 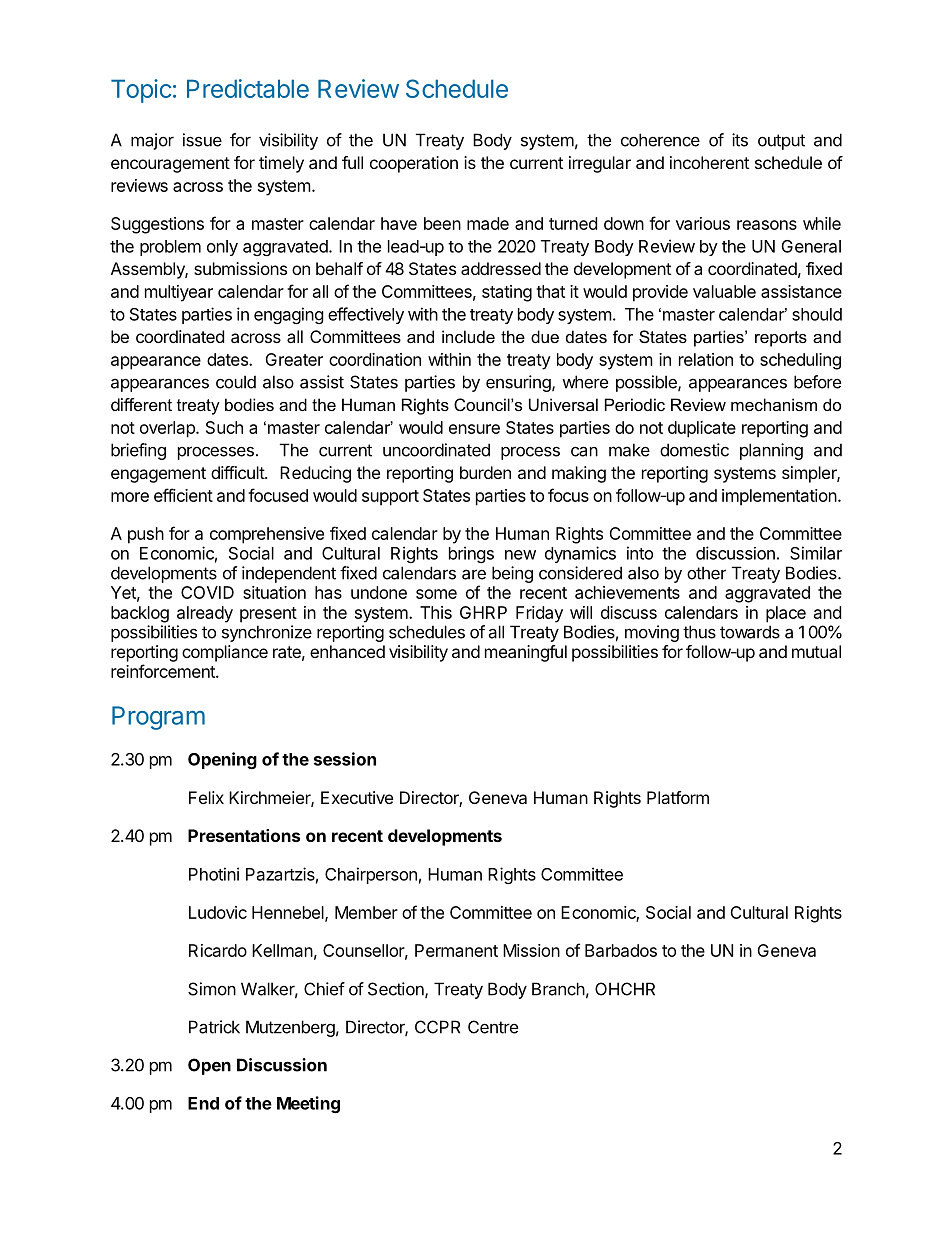 What do you see at coordinates (740, 140) in the screenshot?
I see `its` at bounding box center [740, 140].
